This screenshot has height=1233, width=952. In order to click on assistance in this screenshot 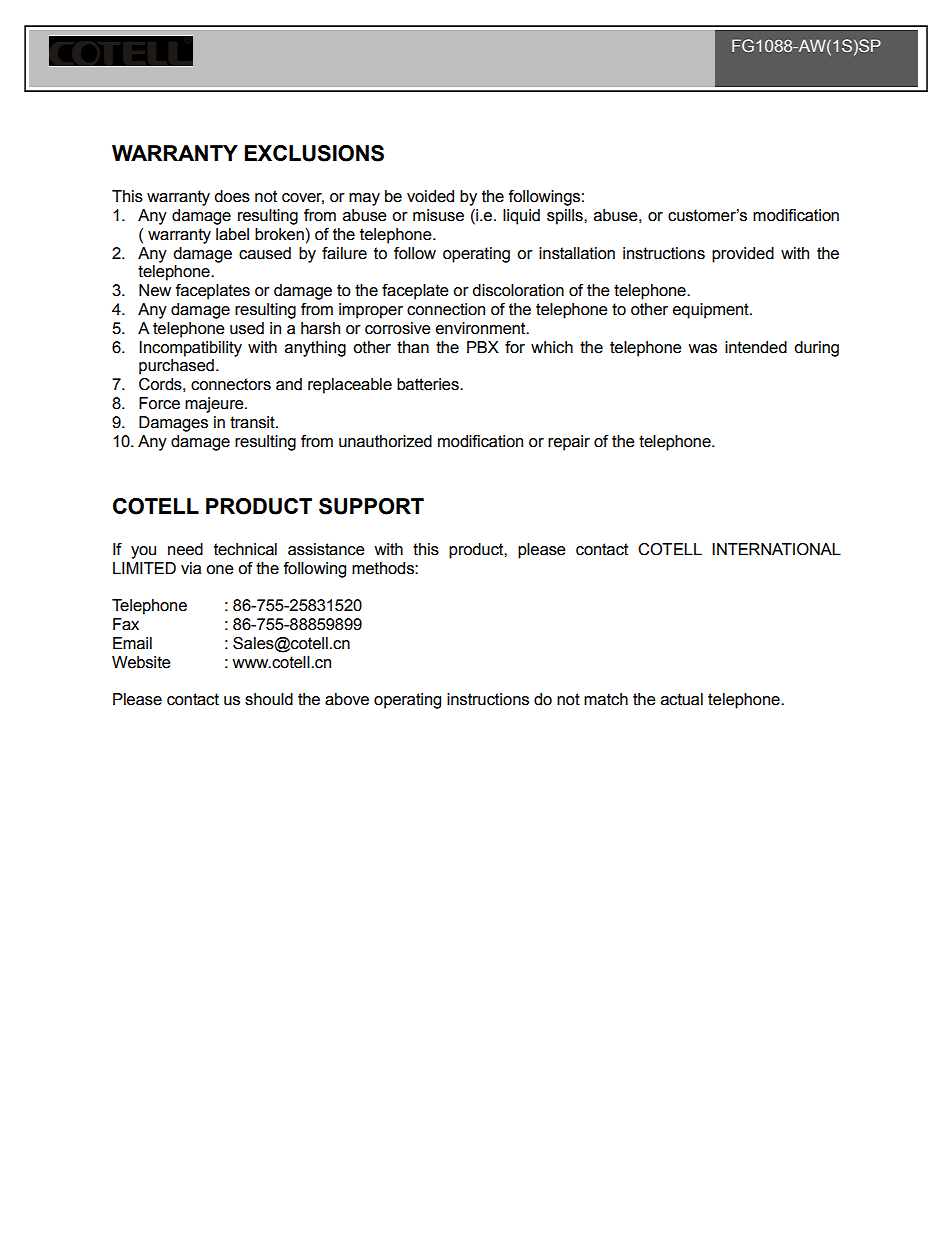, I will do `click(326, 549)`.
